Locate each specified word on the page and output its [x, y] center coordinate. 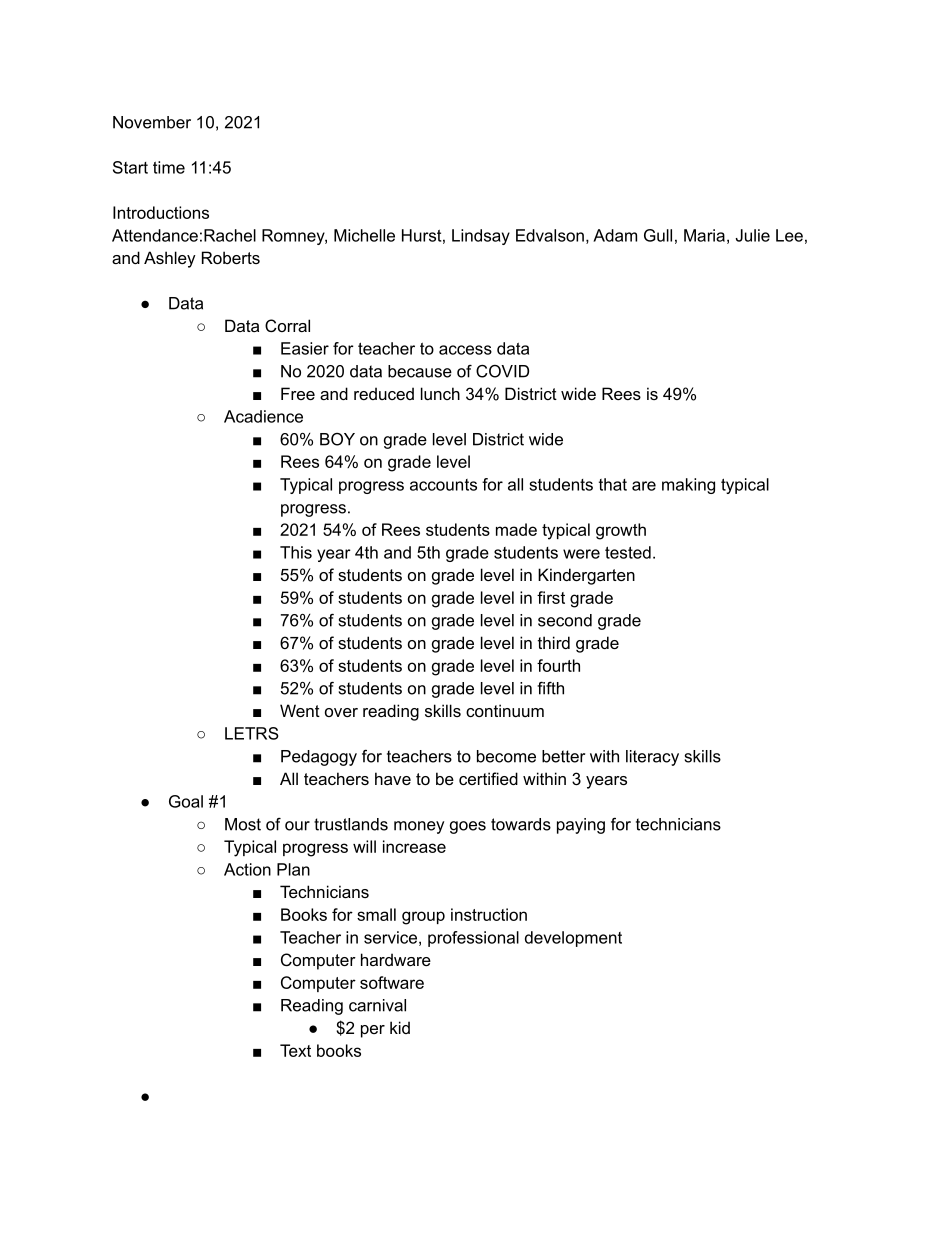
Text [295, 1050]
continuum [505, 710]
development [573, 939]
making [688, 486]
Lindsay [481, 237]
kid [400, 1027]
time [169, 167]
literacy [652, 758]
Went [300, 710]
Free [298, 393]
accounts [443, 485]
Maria [704, 235]
